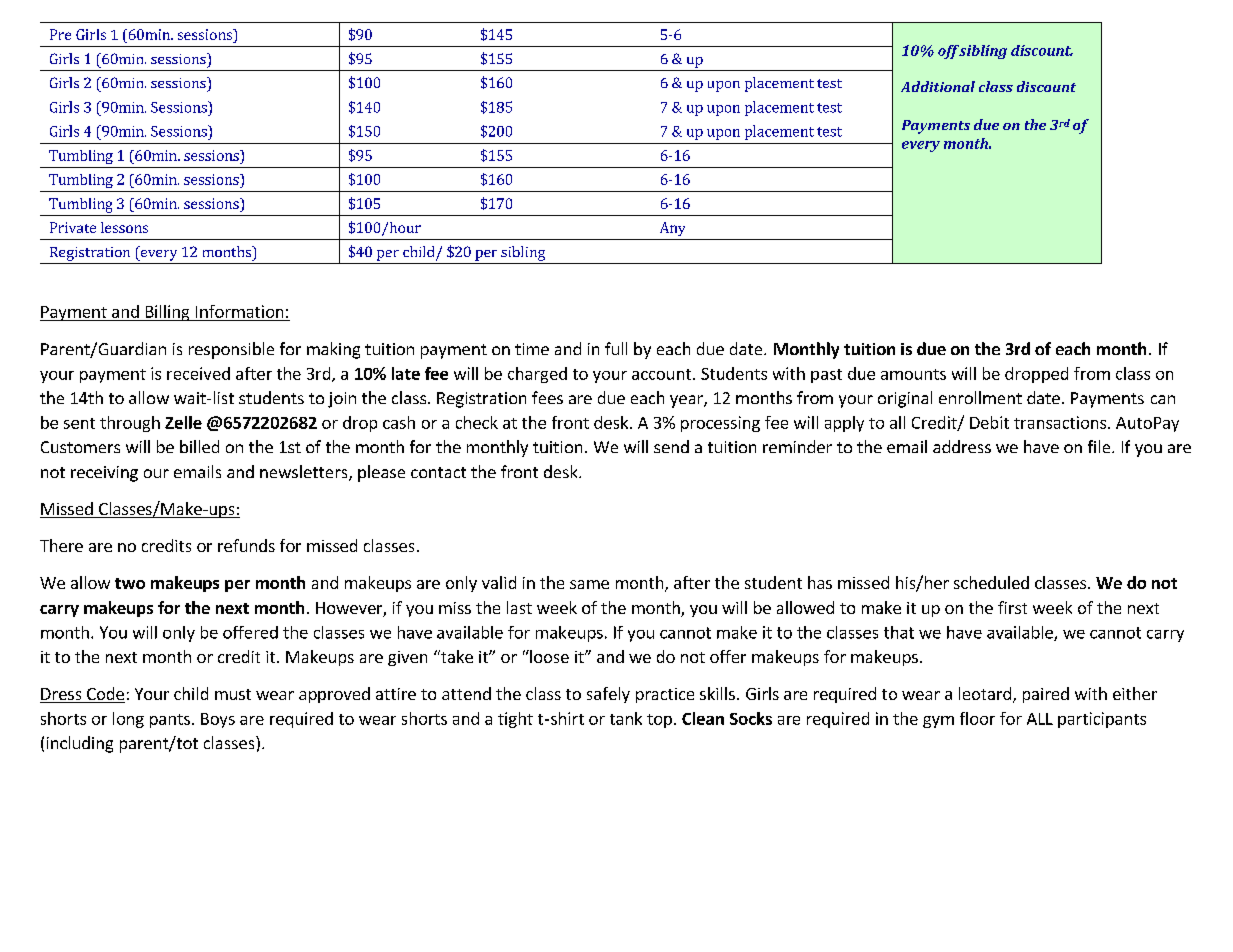 The image size is (1233, 952). Describe the element at coordinates (938, 86) in the document. I see `Additional` at that location.
